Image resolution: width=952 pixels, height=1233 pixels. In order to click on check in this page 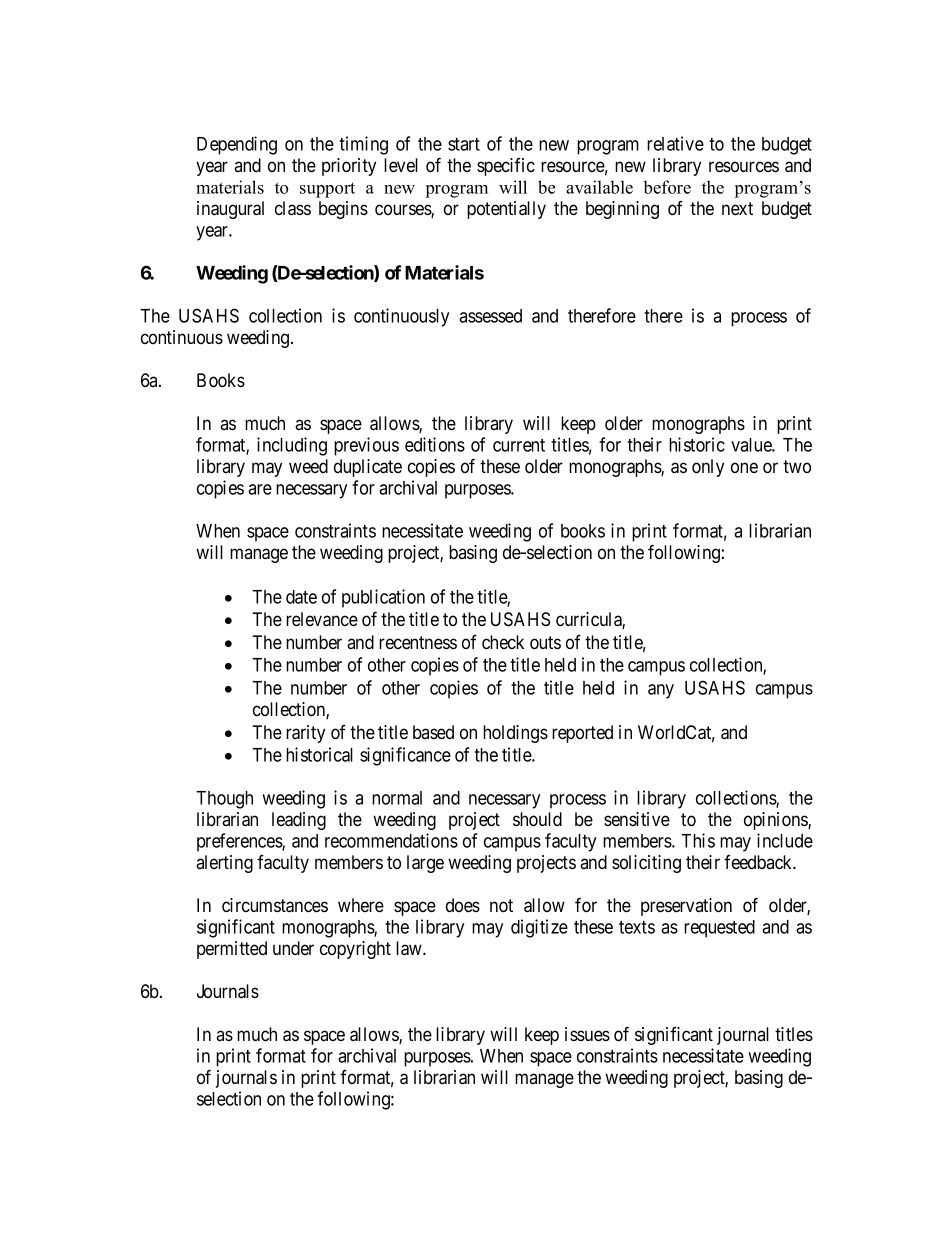, I will do `click(503, 642)`.
